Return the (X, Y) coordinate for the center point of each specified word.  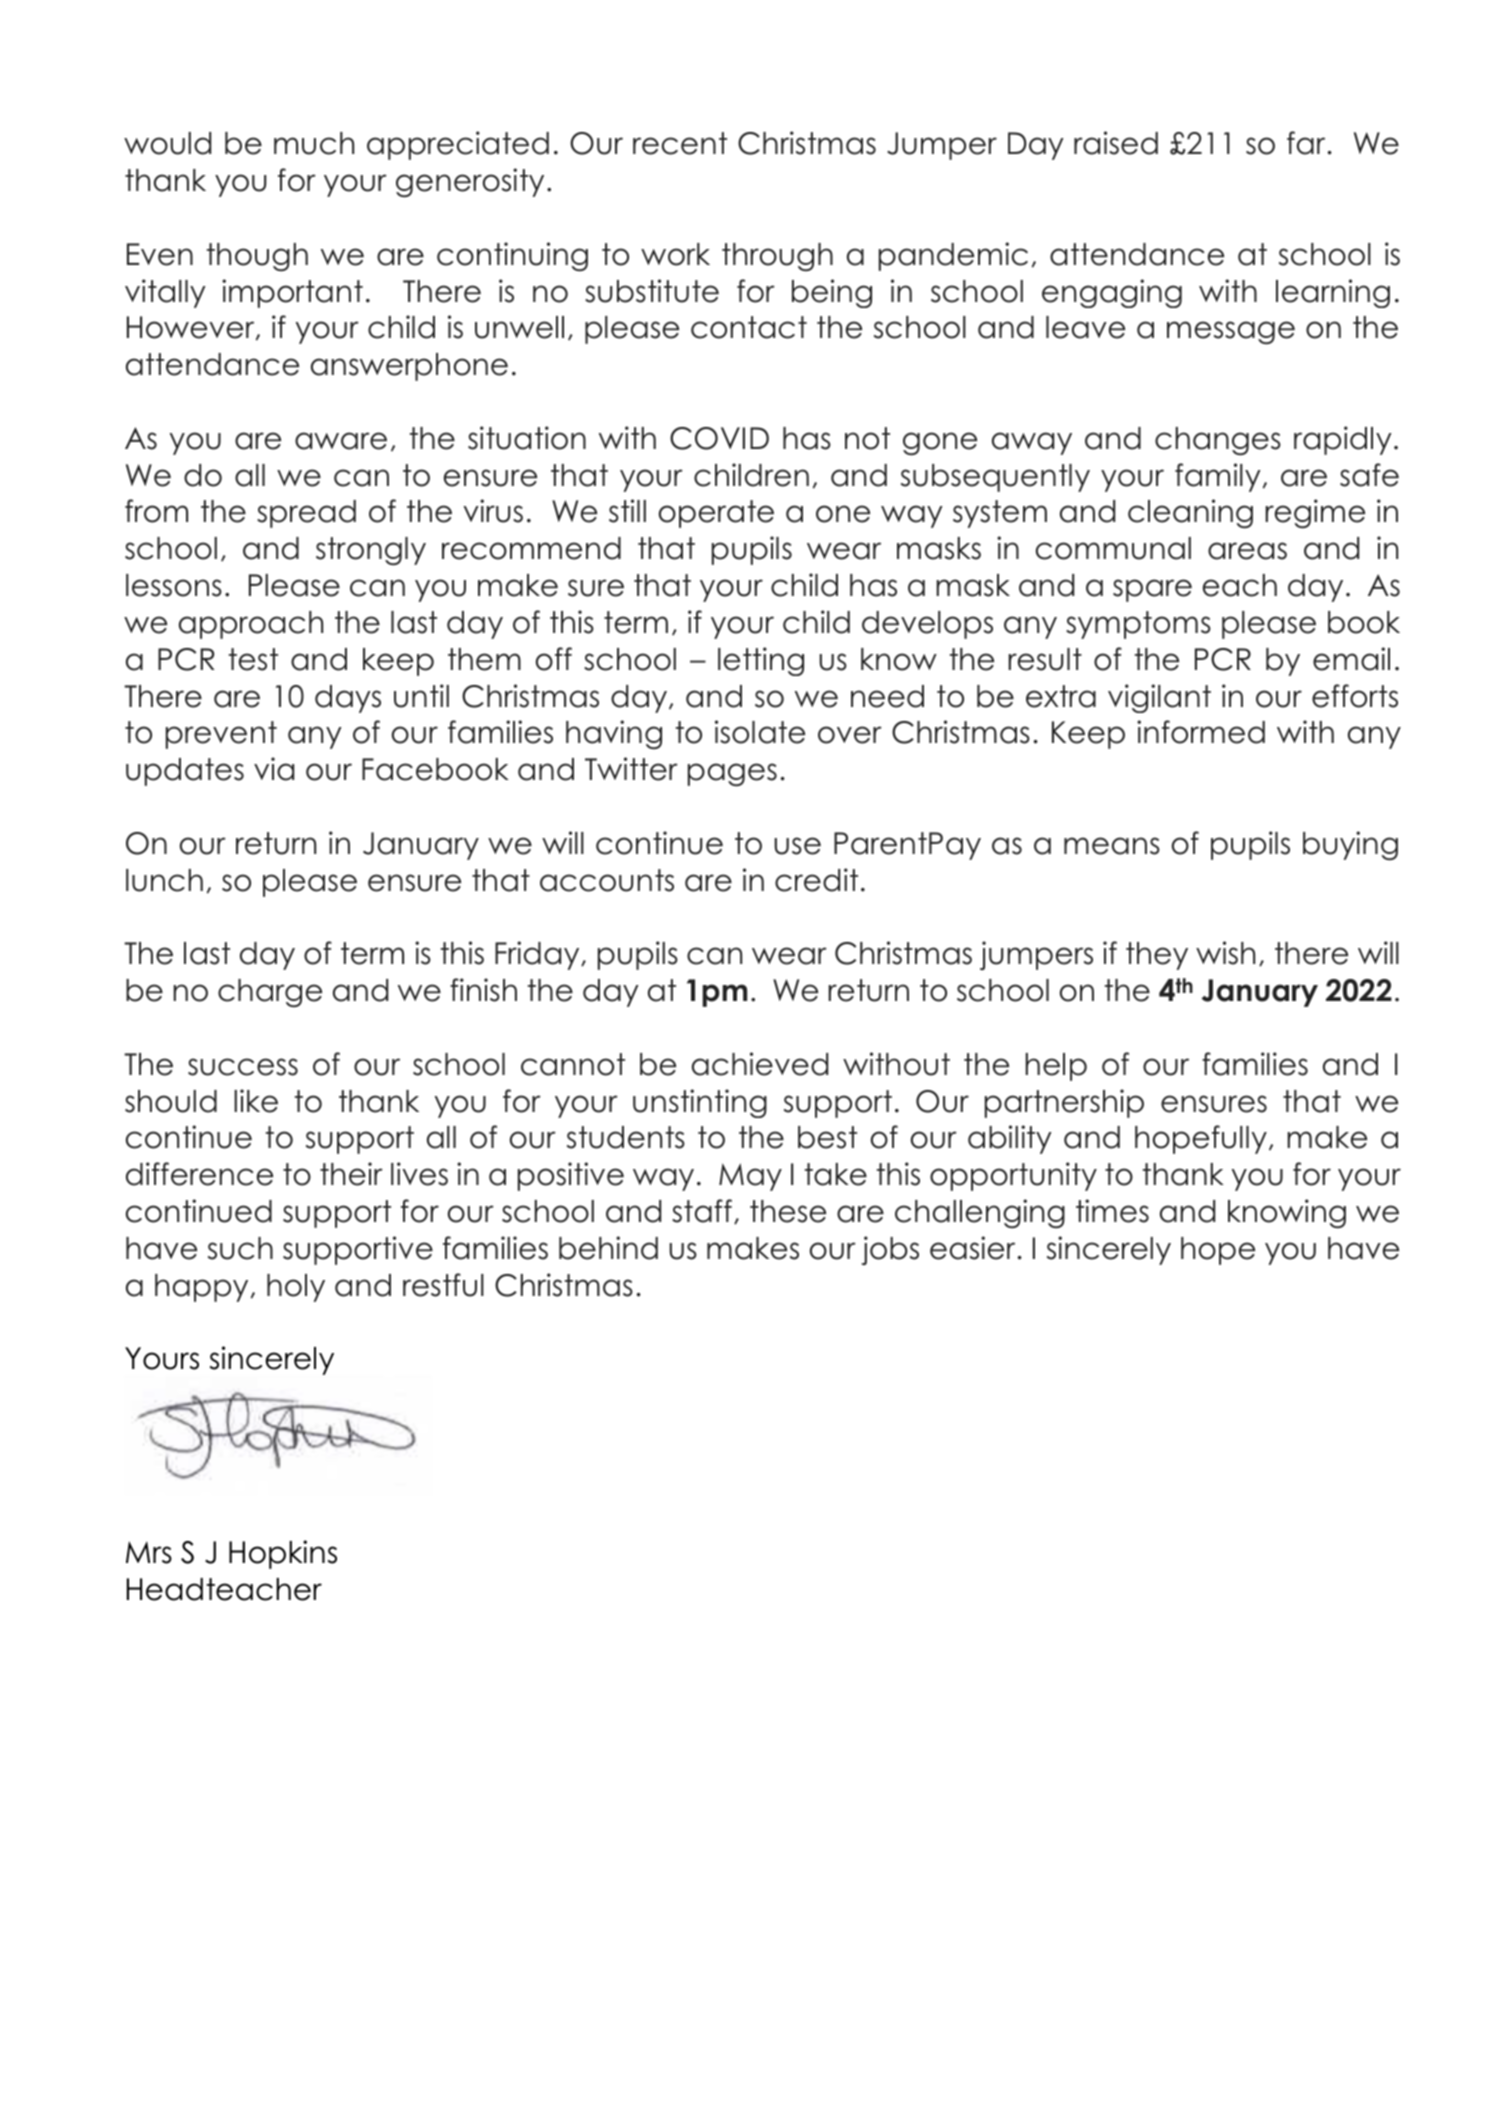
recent (680, 143)
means (1112, 846)
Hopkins (283, 1554)
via (274, 769)
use (797, 846)
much (314, 143)
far (1306, 143)
